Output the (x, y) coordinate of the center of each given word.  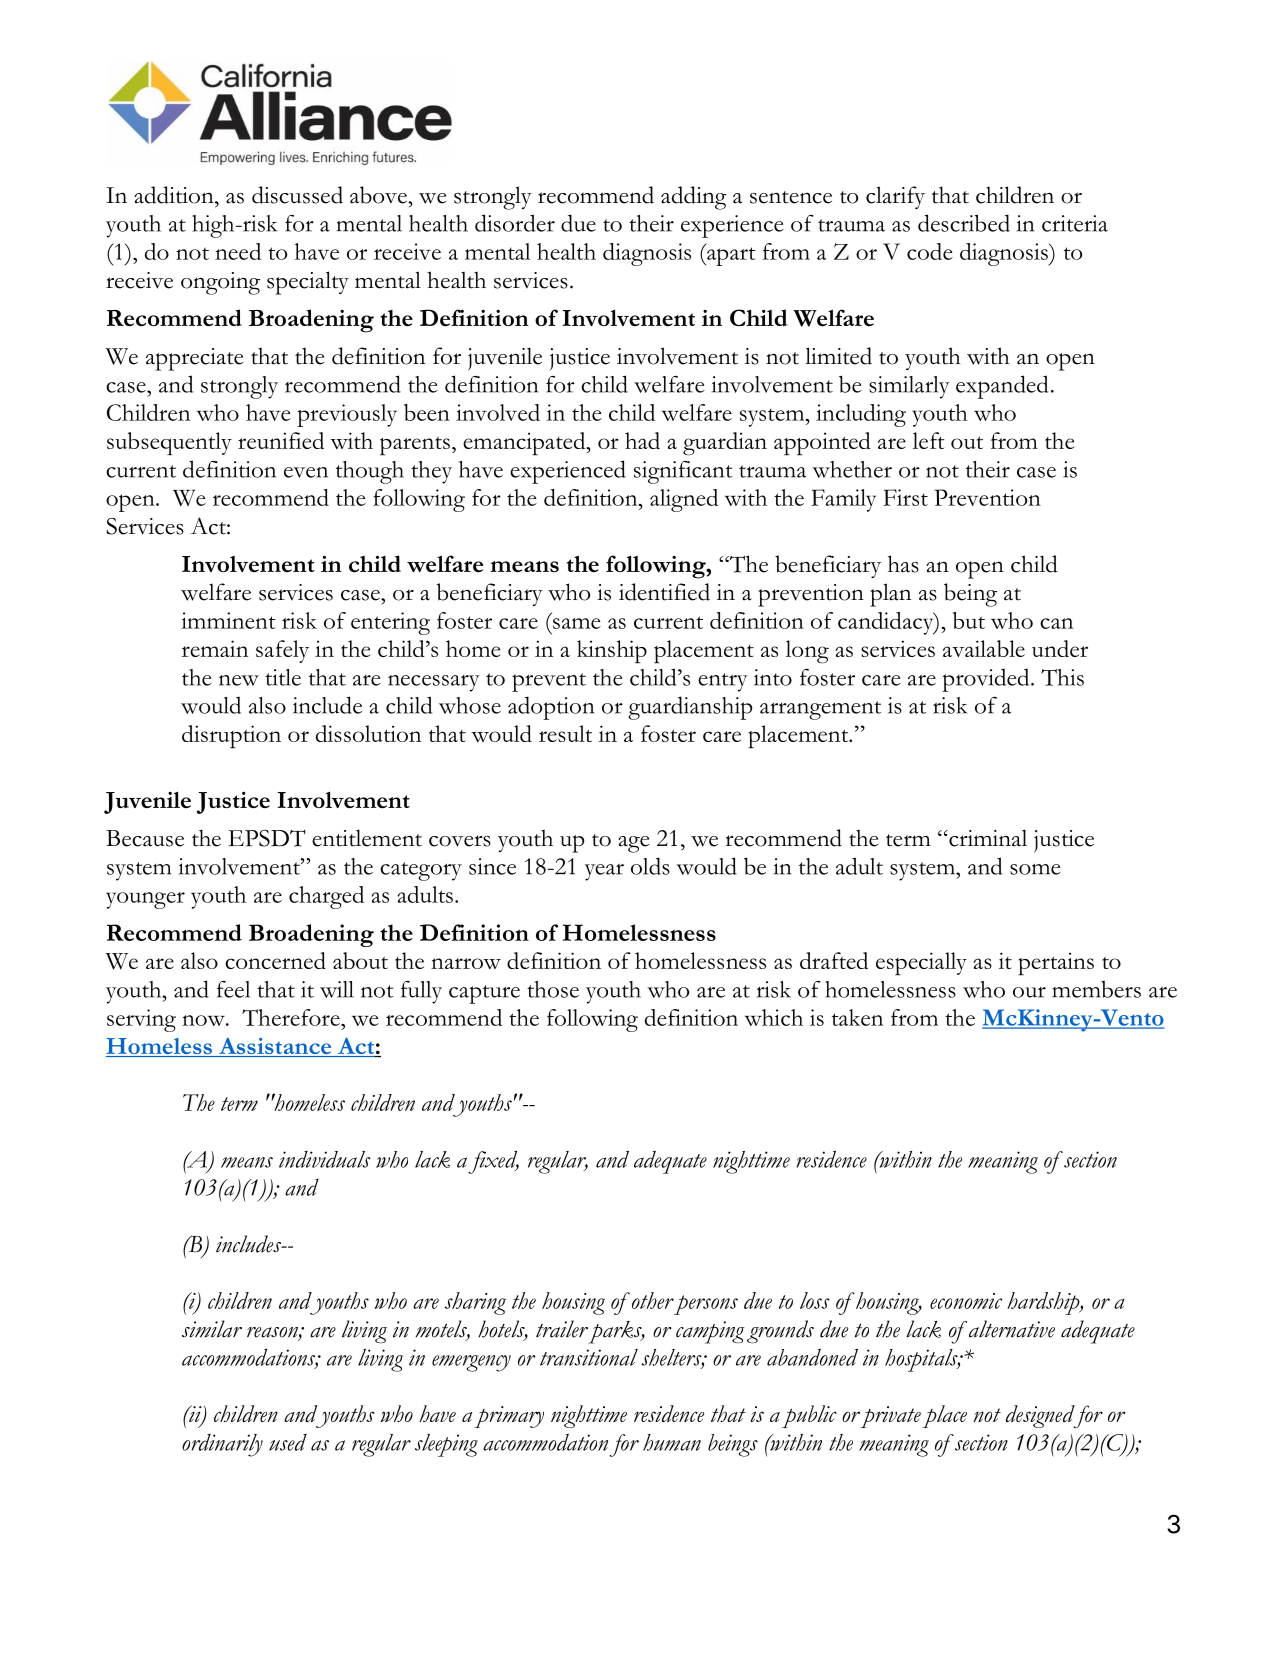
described (964, 223)
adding (694, 198)
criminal (987, 838)
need (238, 251)
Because (145, 838)
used (288, 1442)
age (633, 844)
